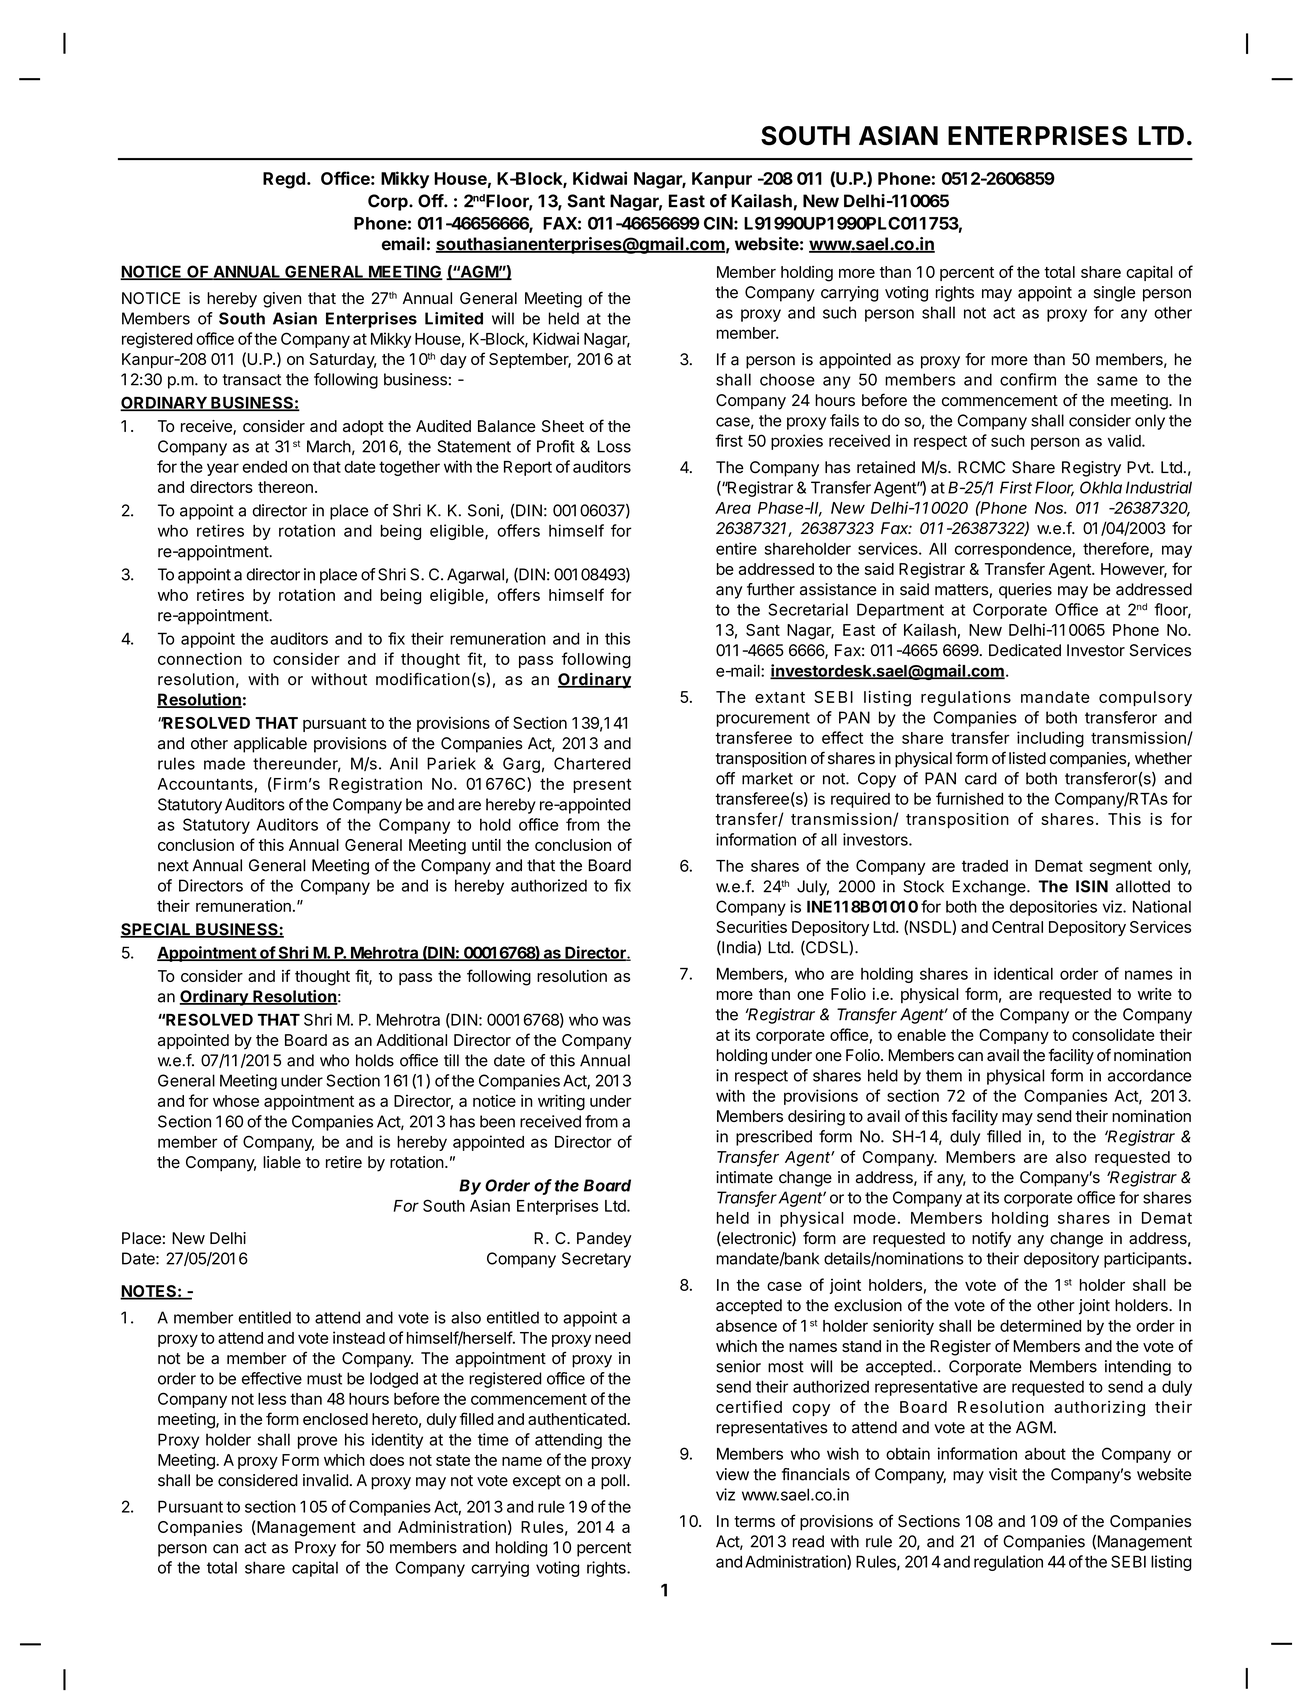 This image has height=1696, width=1310. What do you see at coordinates (282, 300) in the image?
I see `given` at bounding box center [282, 300].
